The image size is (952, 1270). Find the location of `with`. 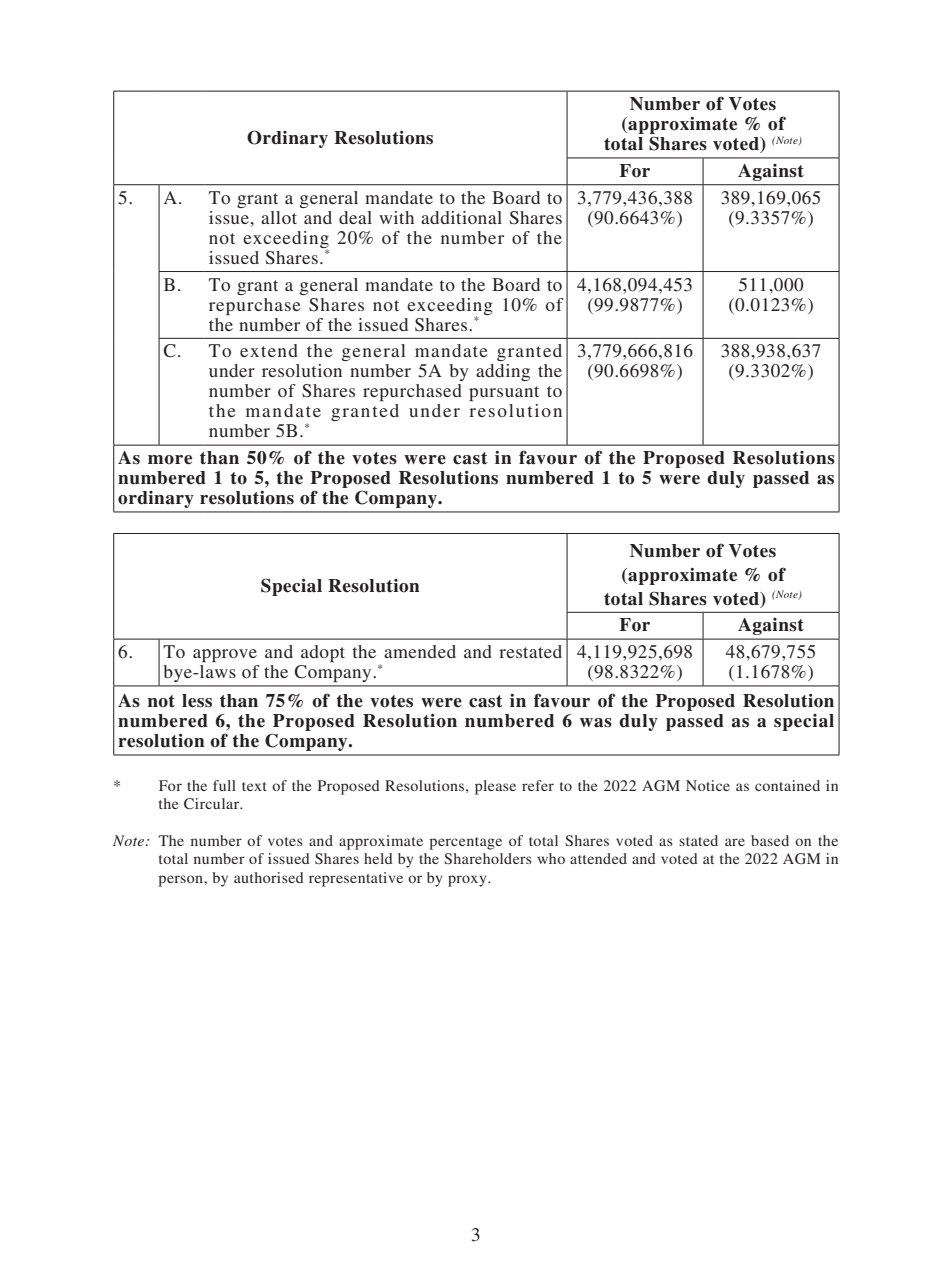

with is located at coordinates (396, 217).
